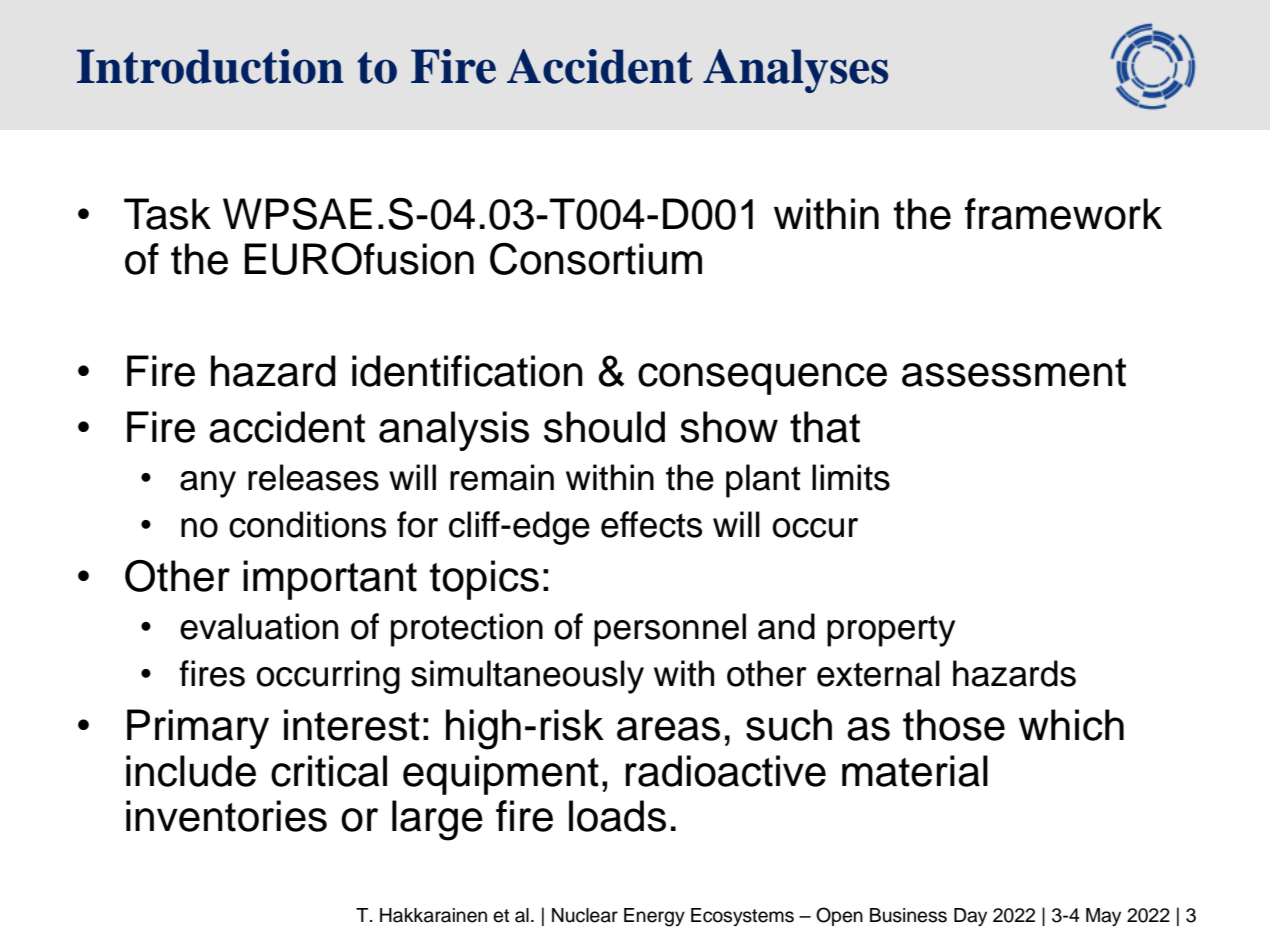 The height and width of the document is (952, 1270). Describe the element at coordinates (210, 66) in the document. I see `Introduction` at that location.
